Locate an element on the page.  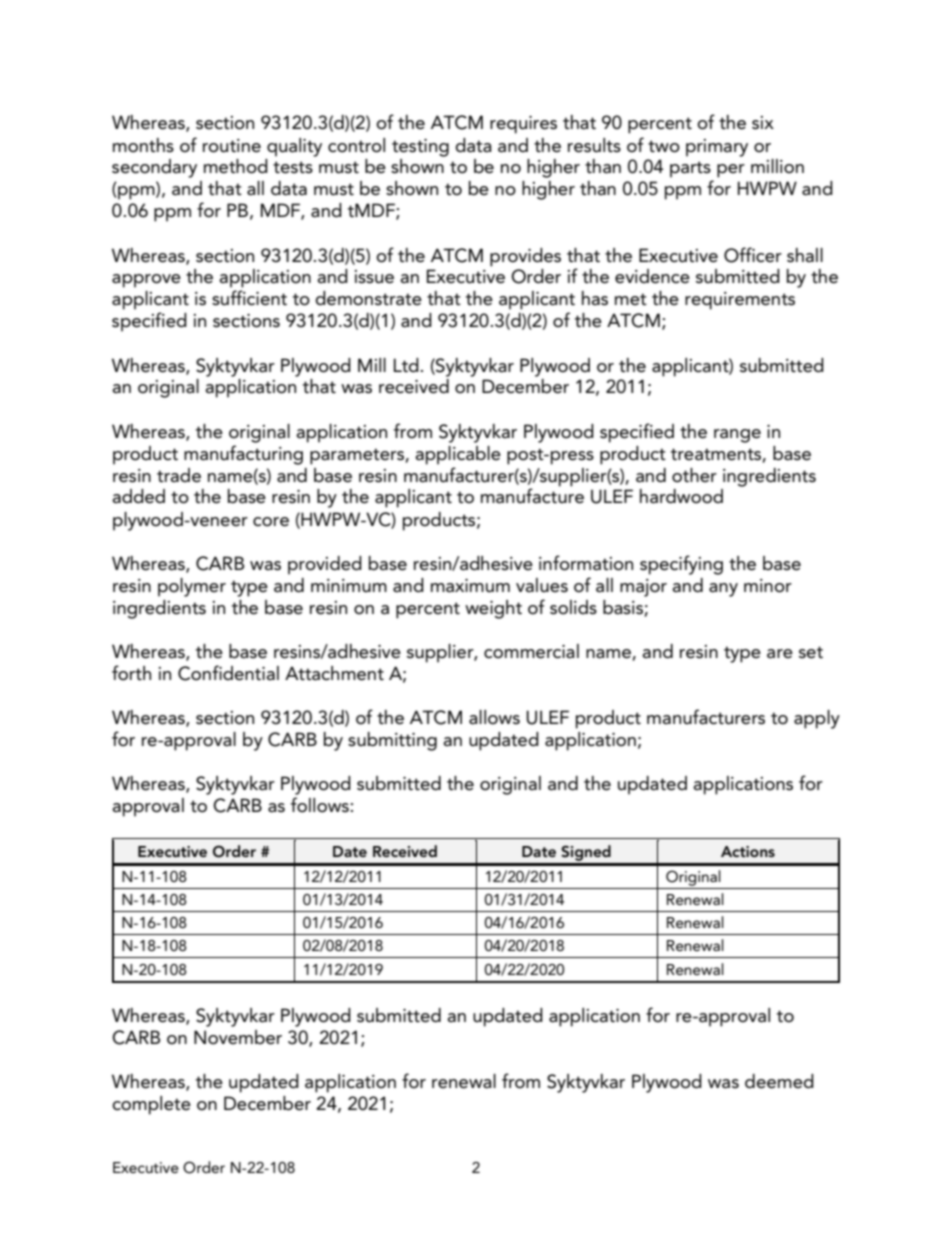
weight is located at coordinates (493, 609).
